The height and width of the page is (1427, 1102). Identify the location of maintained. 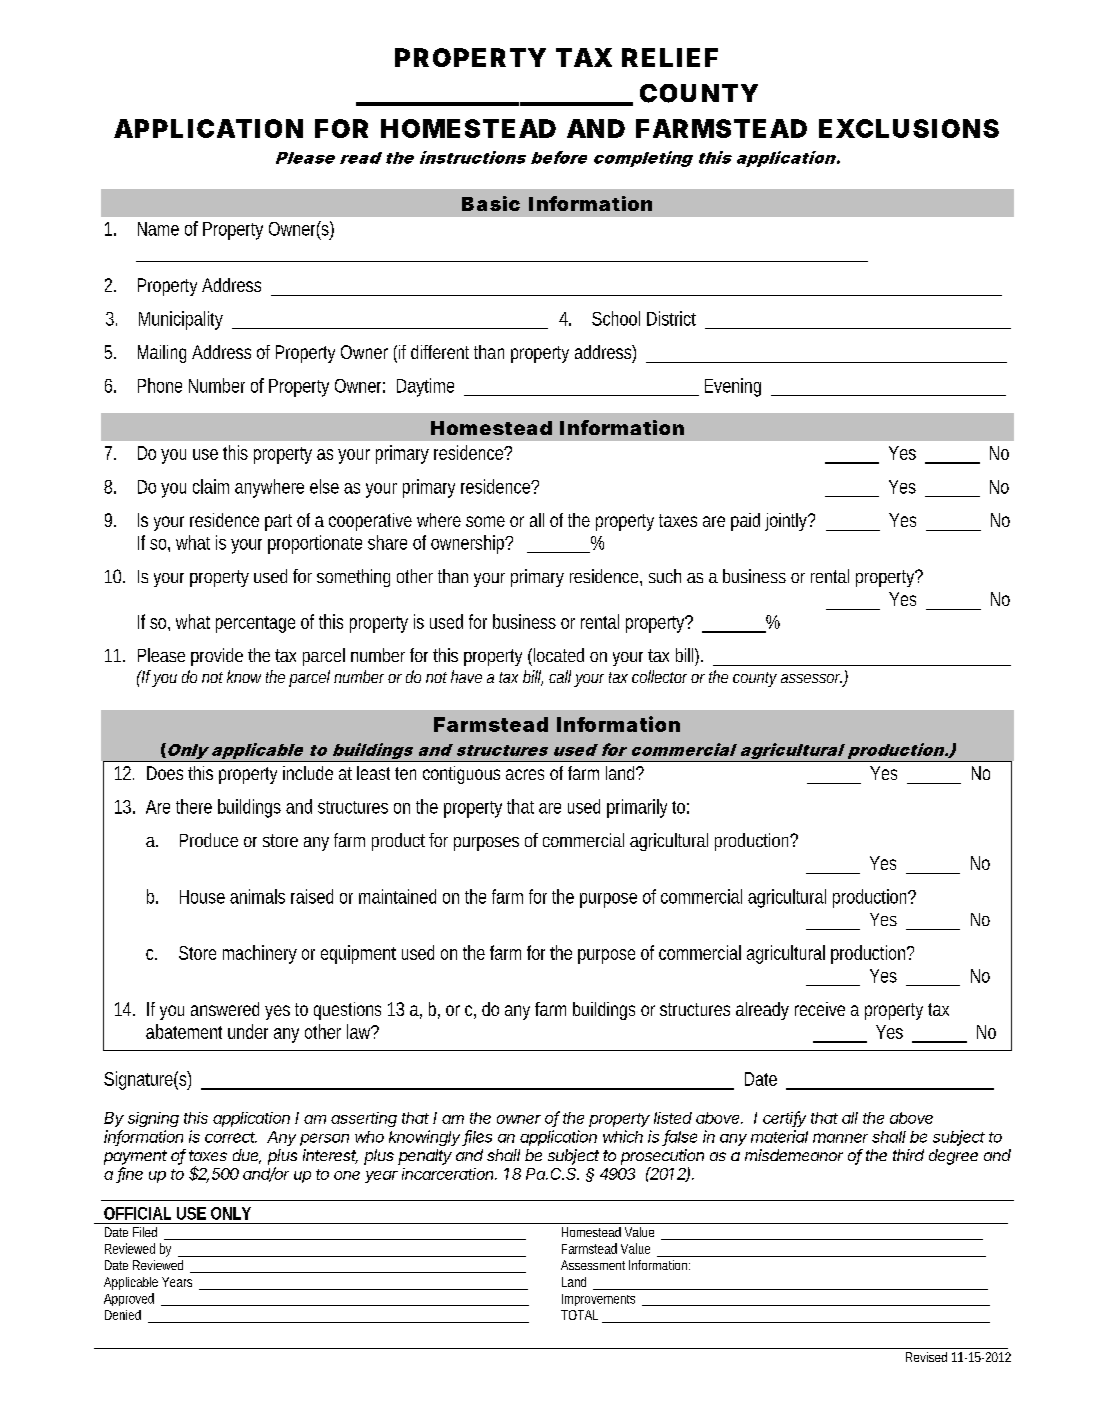
(397, 896).
